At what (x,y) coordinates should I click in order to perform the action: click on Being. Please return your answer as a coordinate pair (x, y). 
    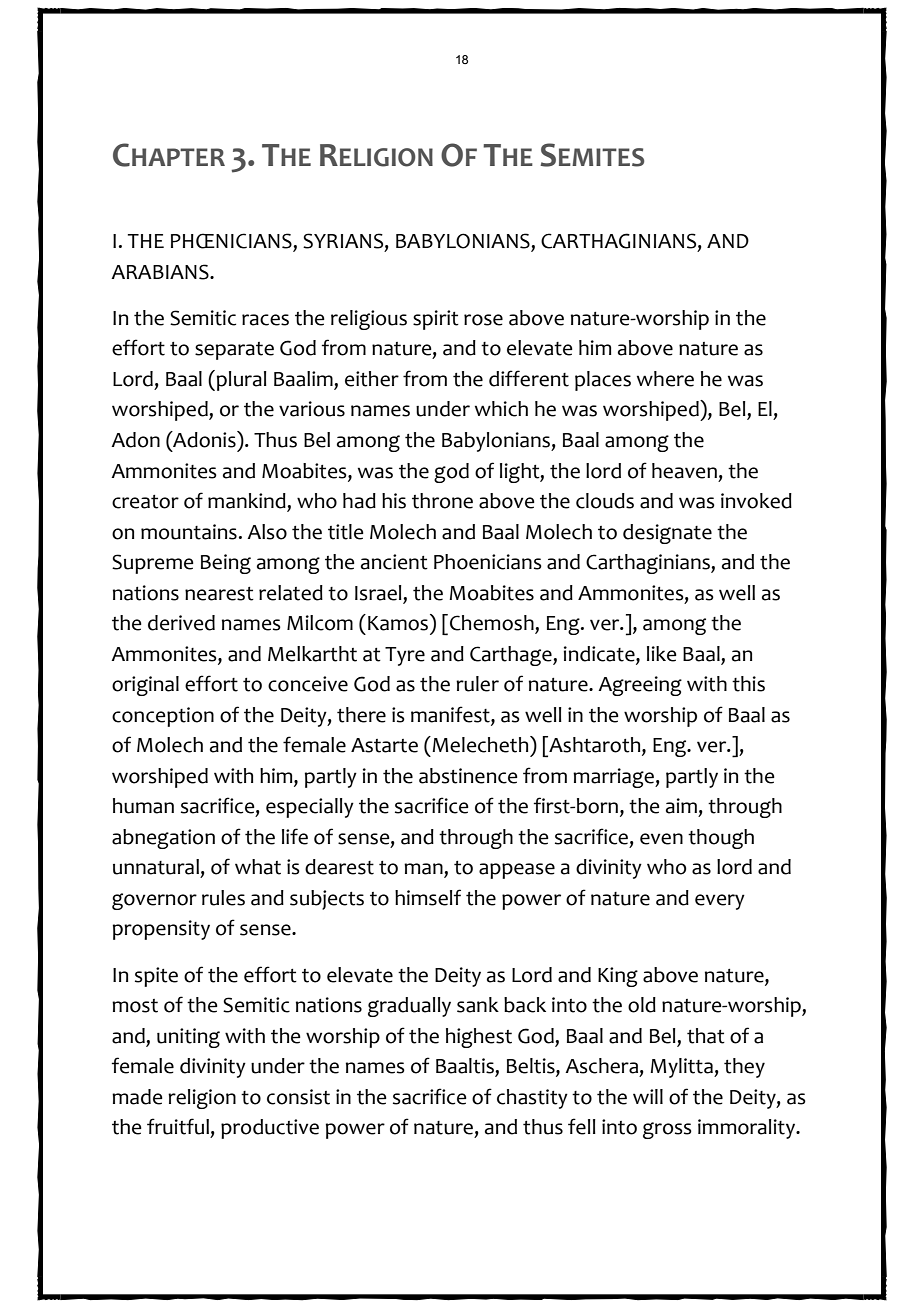
    Looking at the image, I should click on (226, 564).
